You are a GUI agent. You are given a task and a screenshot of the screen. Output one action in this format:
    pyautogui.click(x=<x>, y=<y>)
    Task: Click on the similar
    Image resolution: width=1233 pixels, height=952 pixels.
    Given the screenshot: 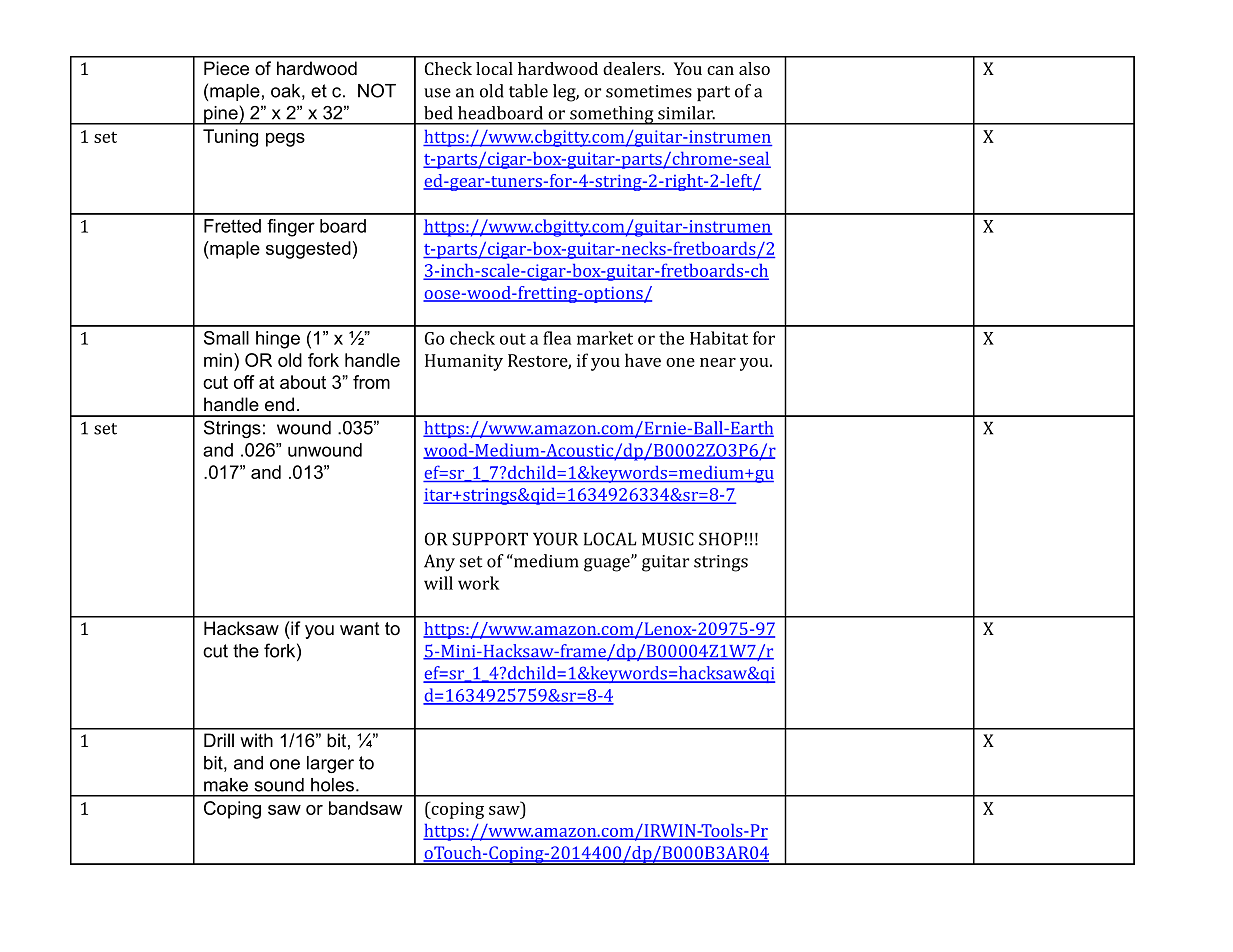 What is the action you would take?
    pyautogui.click(x=686, y=113)
